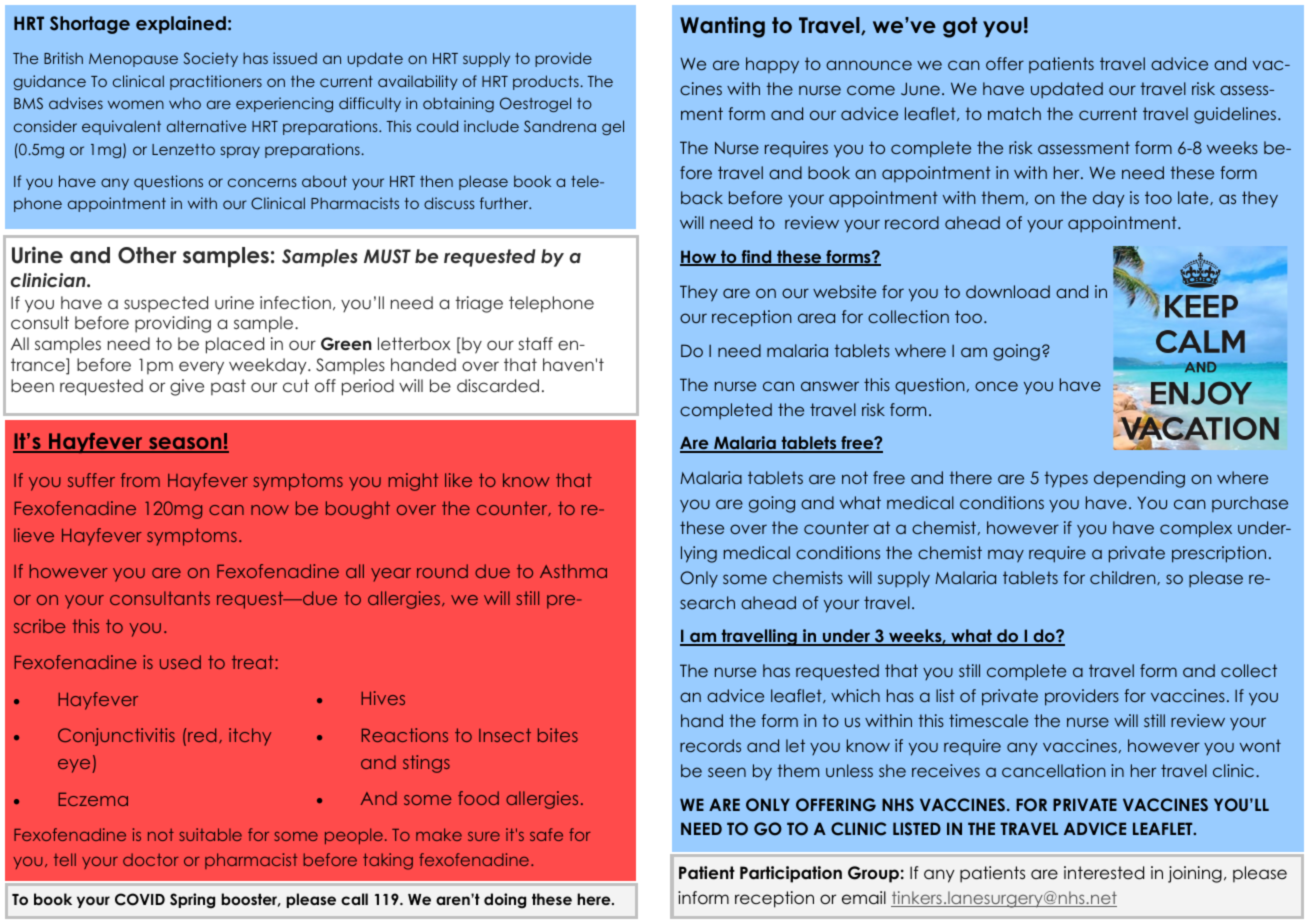  I want to click on staff, so click(536, 343).
